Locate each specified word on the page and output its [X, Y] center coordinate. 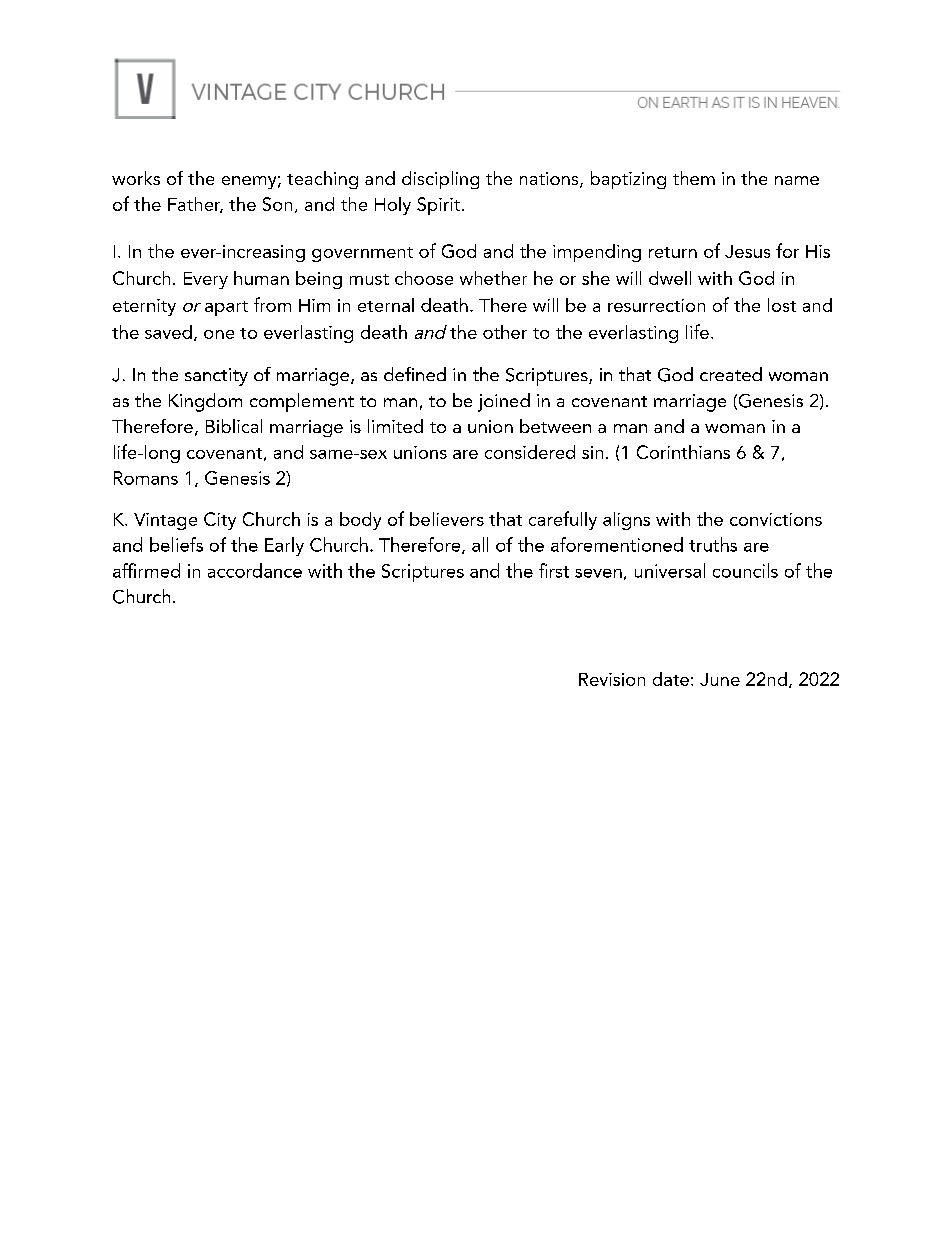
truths [713, 544]
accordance [255, 570]
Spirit [438, 206]
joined [504, 402]
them [694, 178]
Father [195, 205]
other [505, 332]
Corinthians [683, 452]
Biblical [234, 426]
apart [226, 308]
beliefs [176, 544]
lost [782, 305]
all [480, 544]
